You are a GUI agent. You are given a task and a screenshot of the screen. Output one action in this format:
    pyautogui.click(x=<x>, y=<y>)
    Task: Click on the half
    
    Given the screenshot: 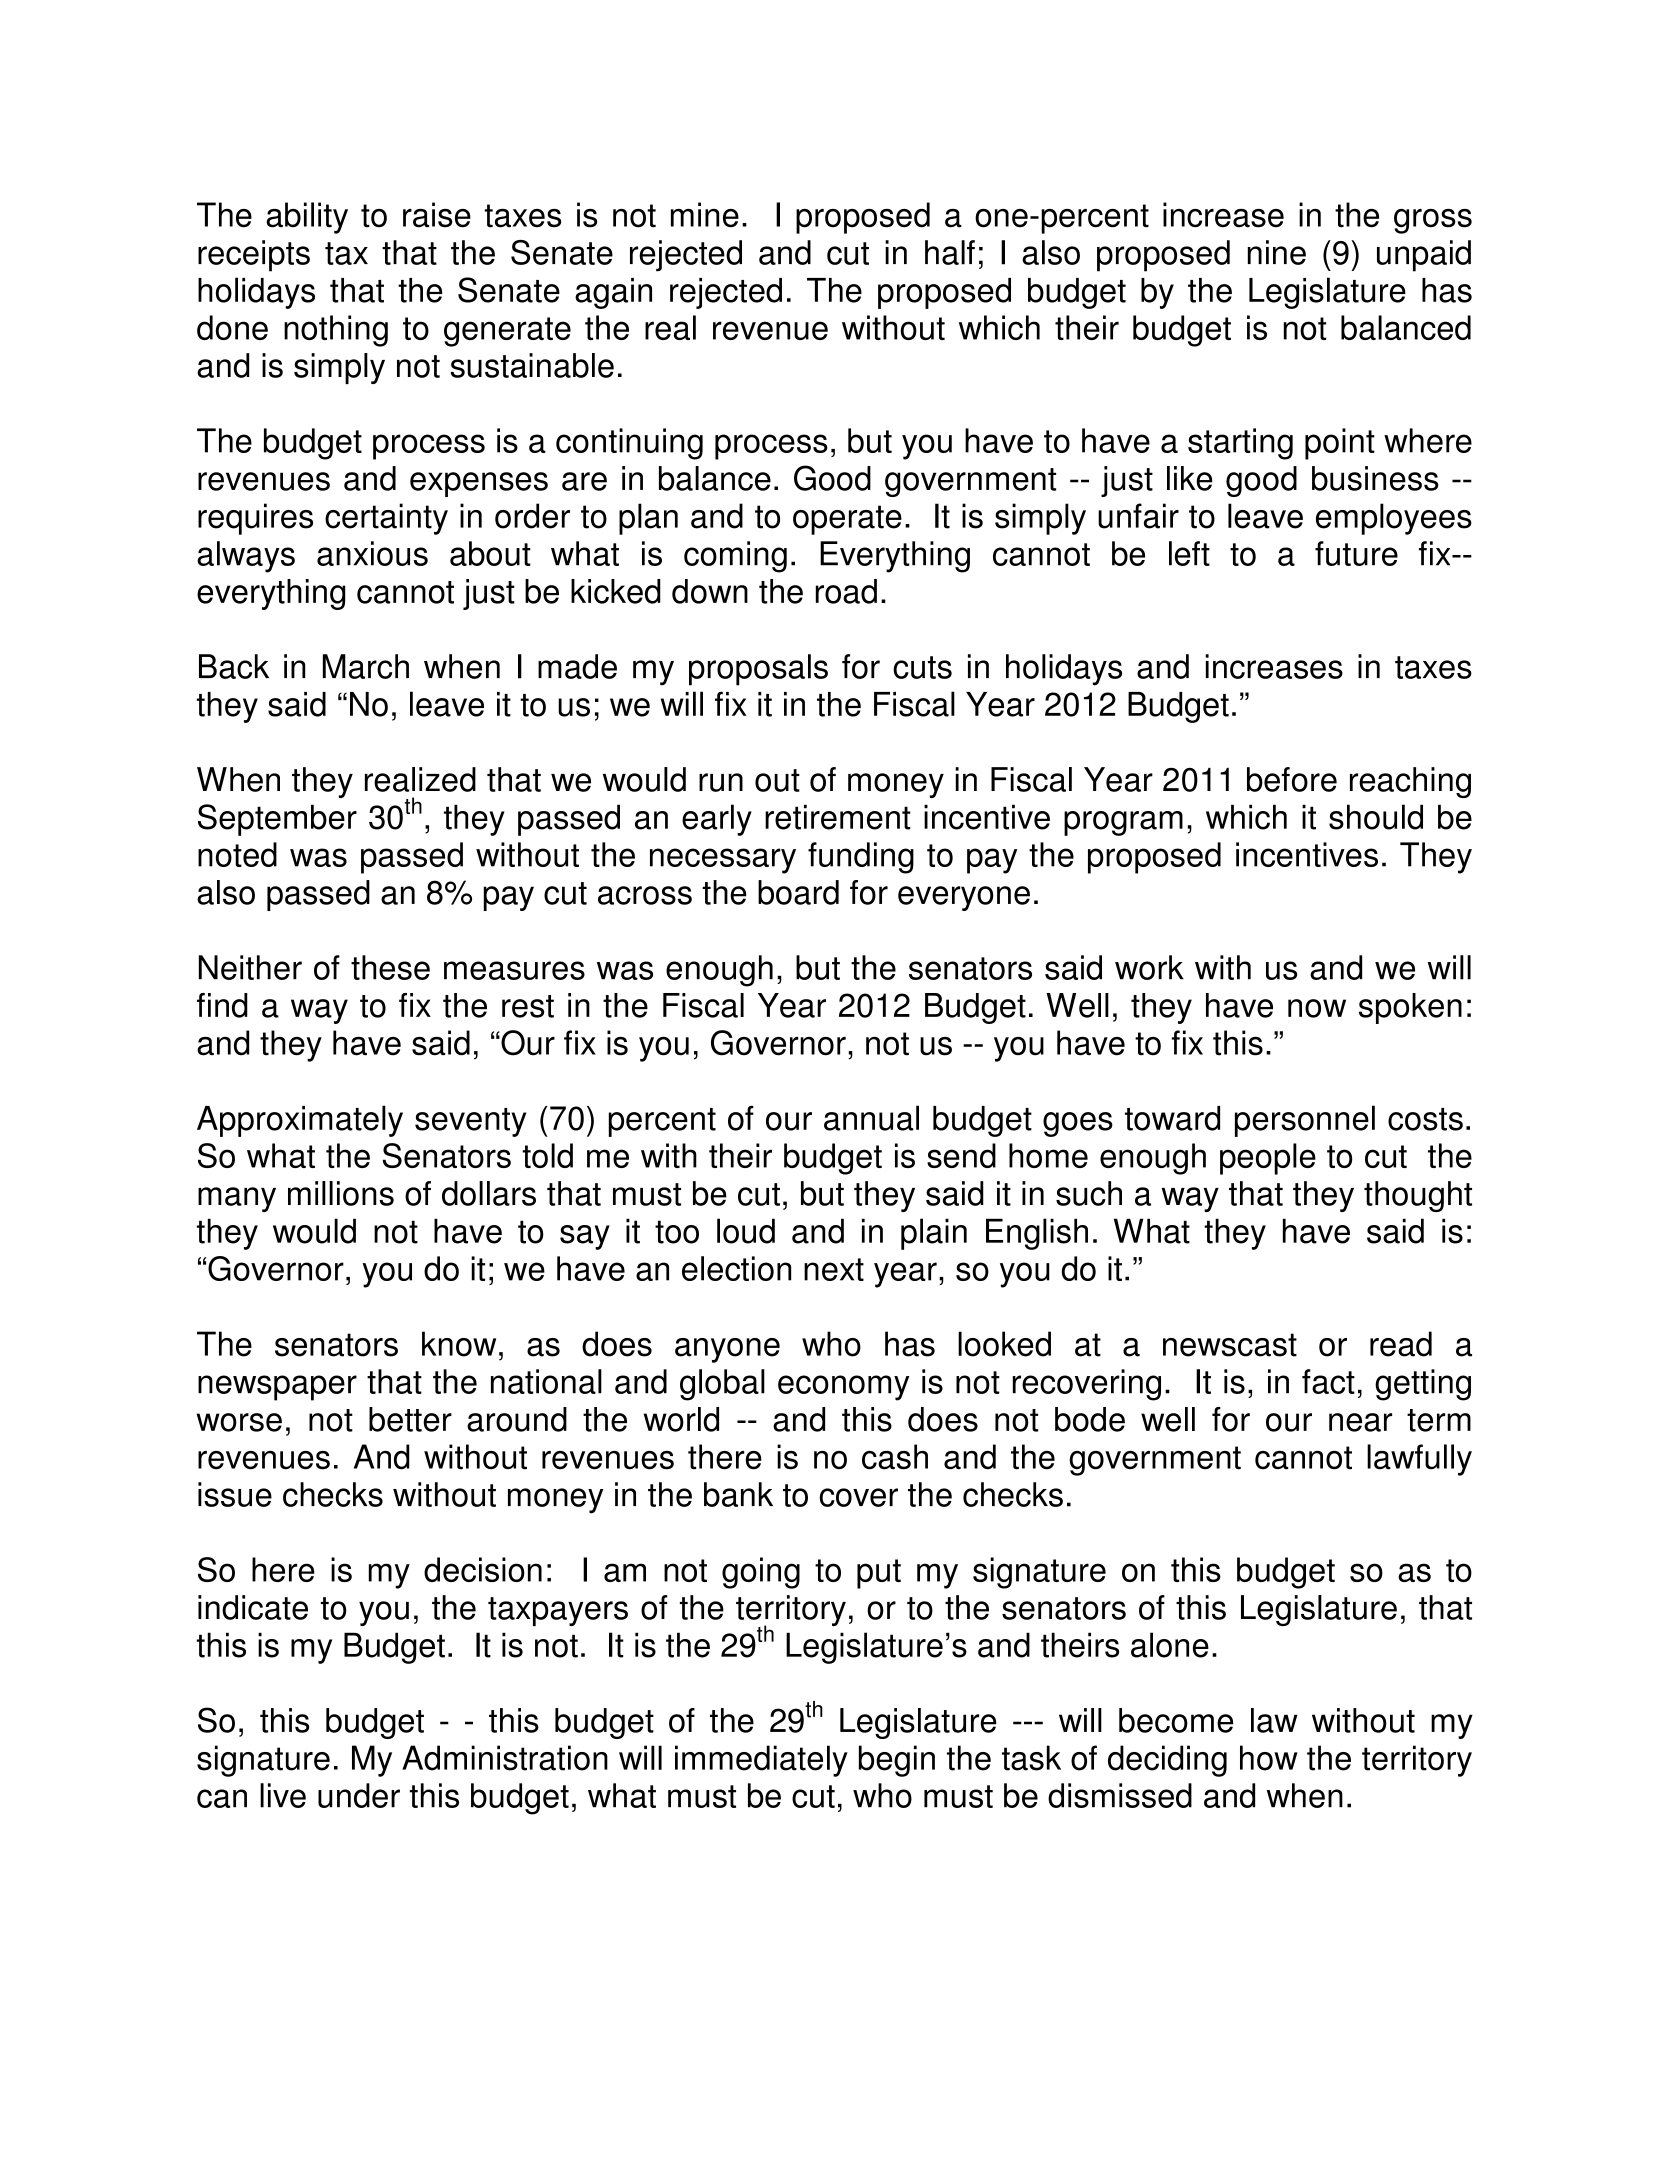 What is the action you would take?
    pyautogui.click(x=950, y=252)
